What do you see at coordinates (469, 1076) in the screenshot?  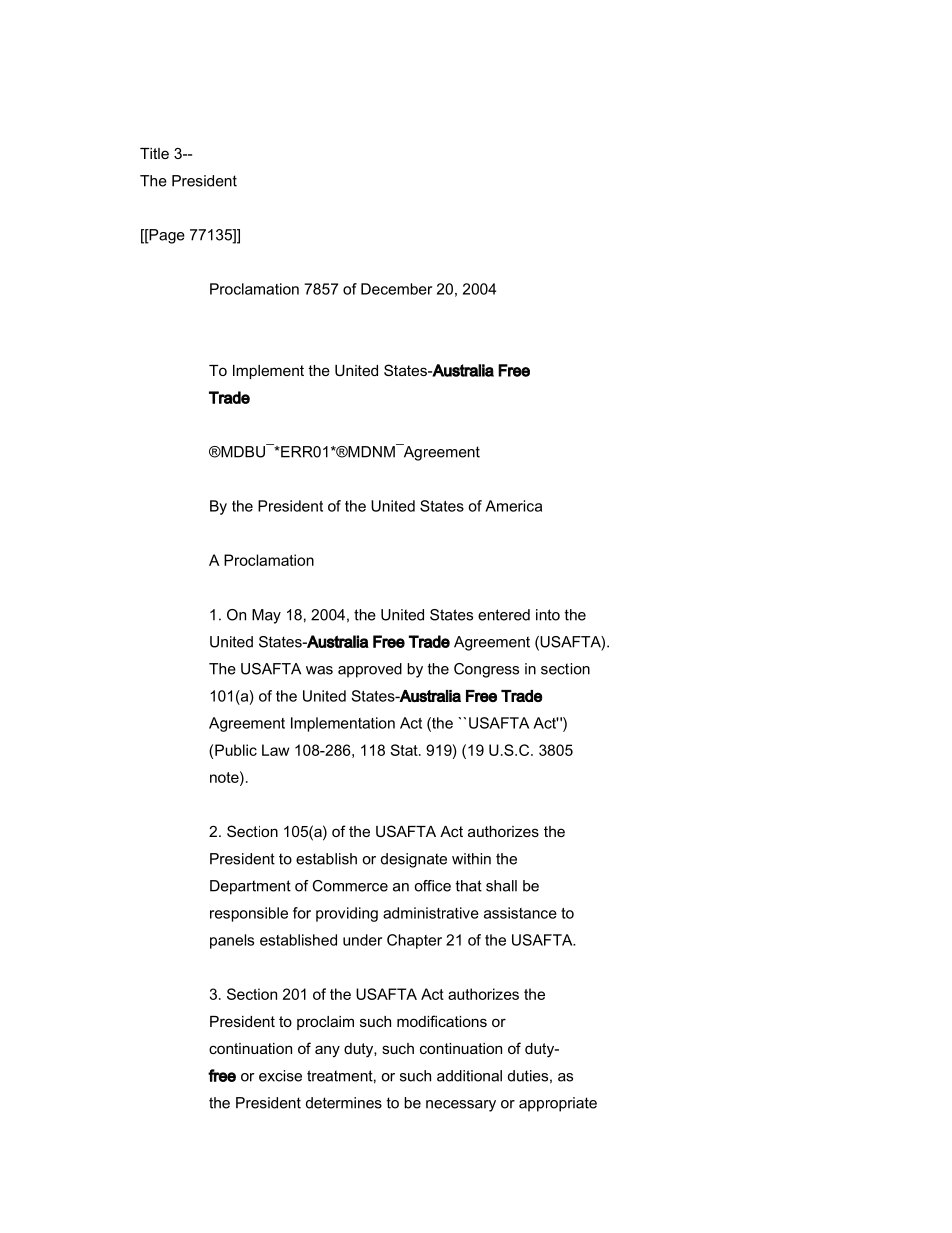 I see `additional` at bounding box center [469, 1076].
